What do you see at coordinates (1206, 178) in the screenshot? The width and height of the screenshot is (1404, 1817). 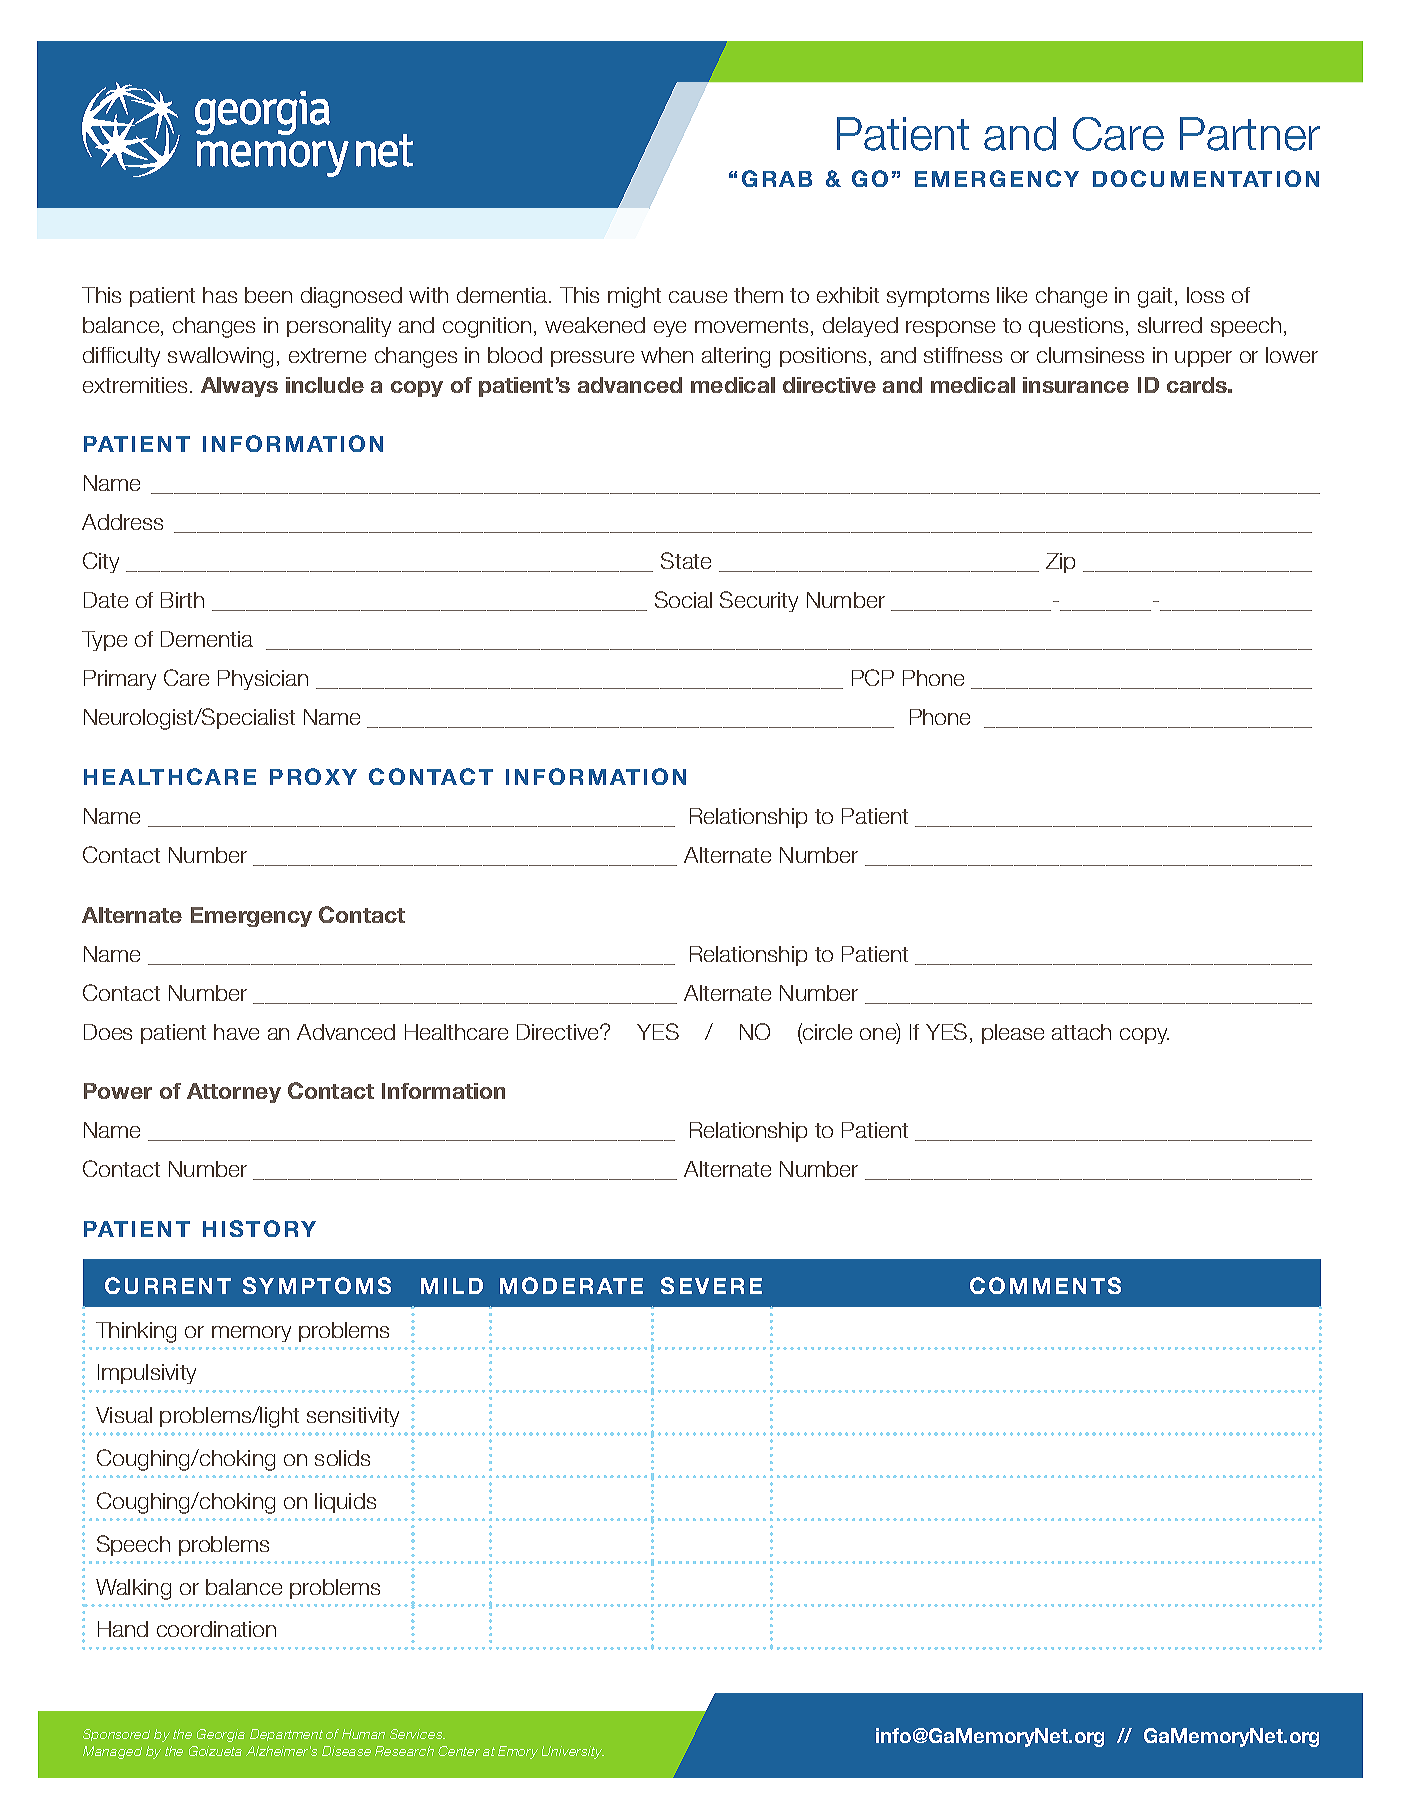 I see `DOCUMENTATION` at bounding box center [1206, 178].
